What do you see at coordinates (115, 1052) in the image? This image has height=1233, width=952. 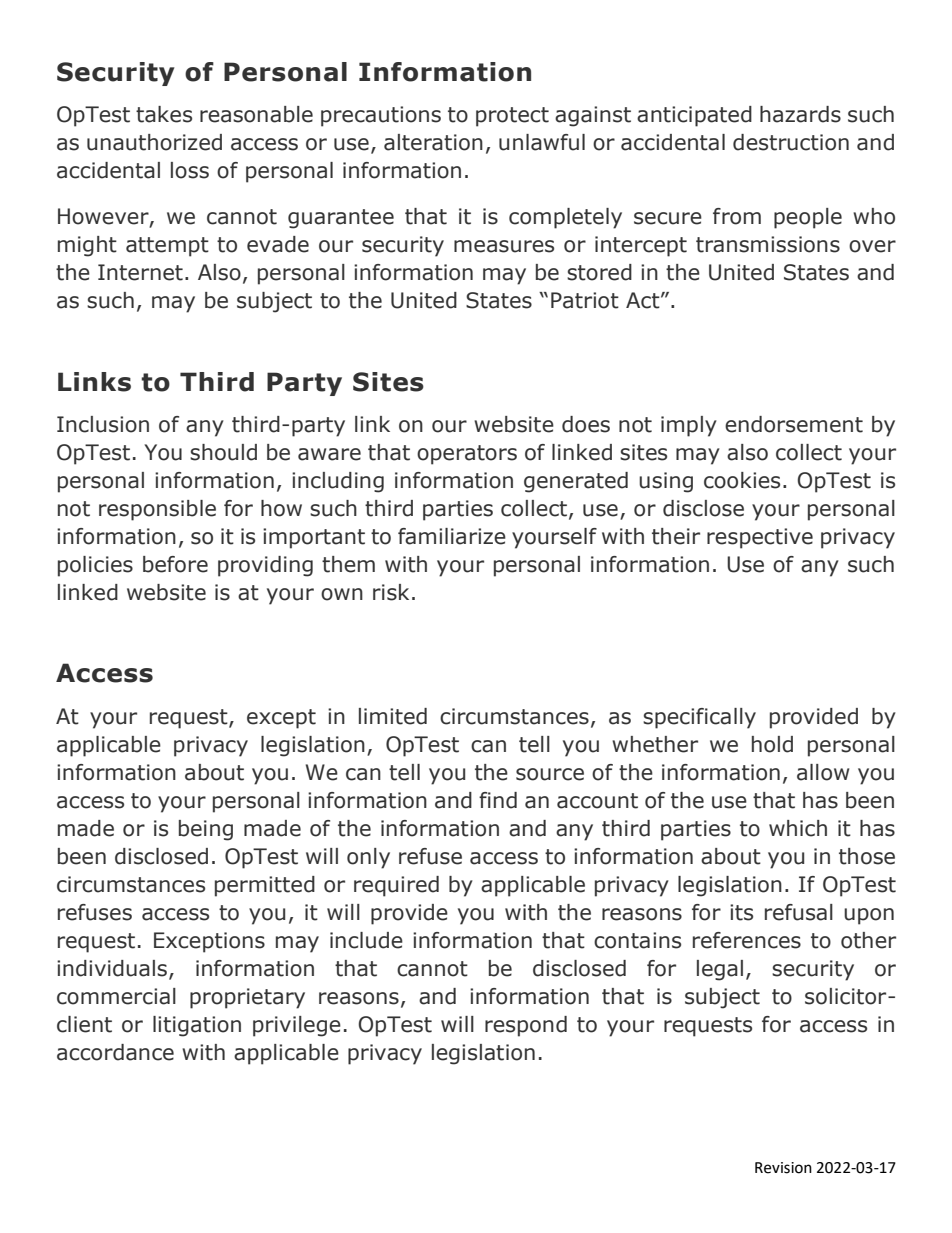 I see `accordance` at bounding box center [115, 1052].
